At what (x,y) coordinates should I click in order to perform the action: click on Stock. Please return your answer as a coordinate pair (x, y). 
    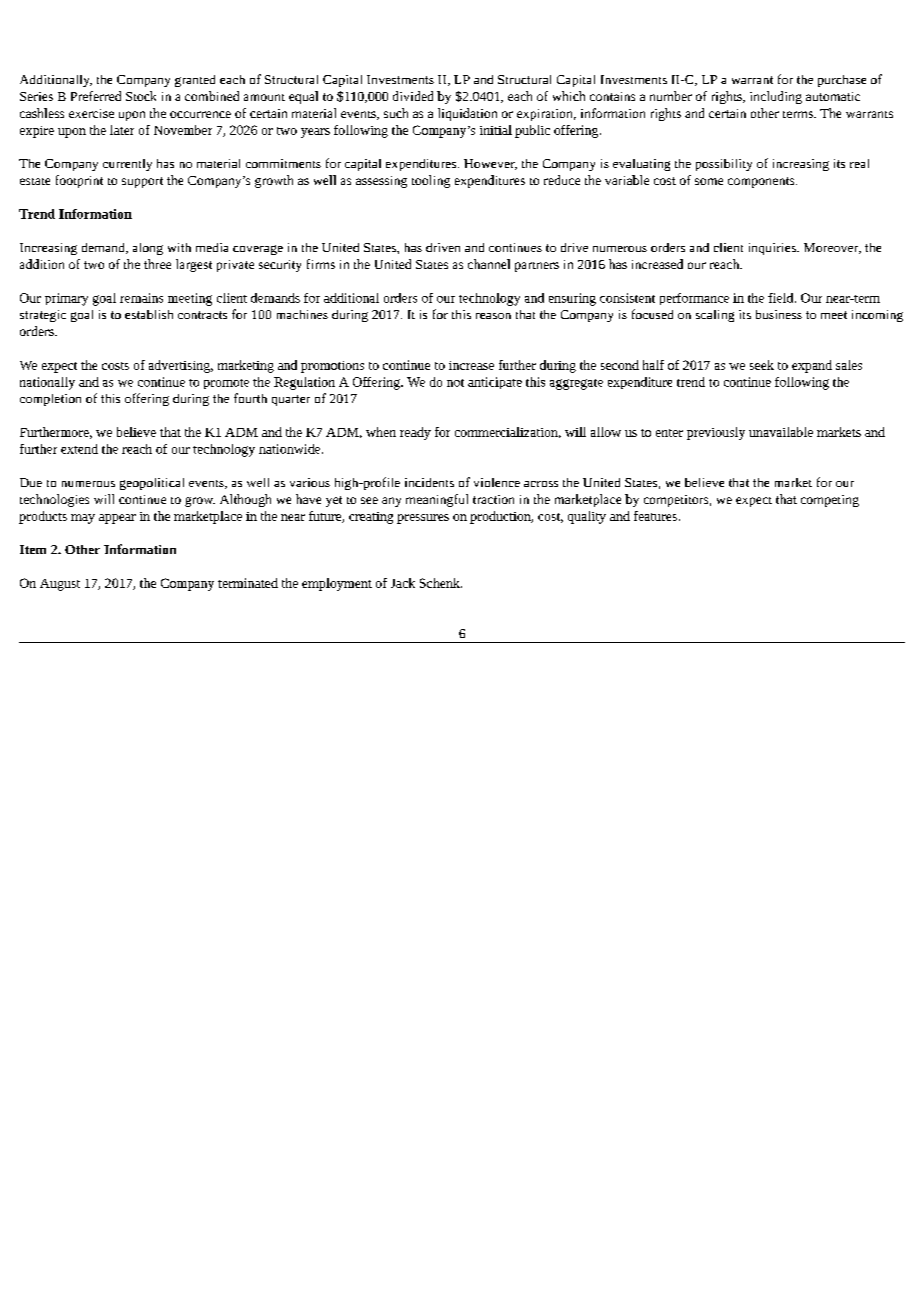
    Looking at the image, I should click on (141, 96).
